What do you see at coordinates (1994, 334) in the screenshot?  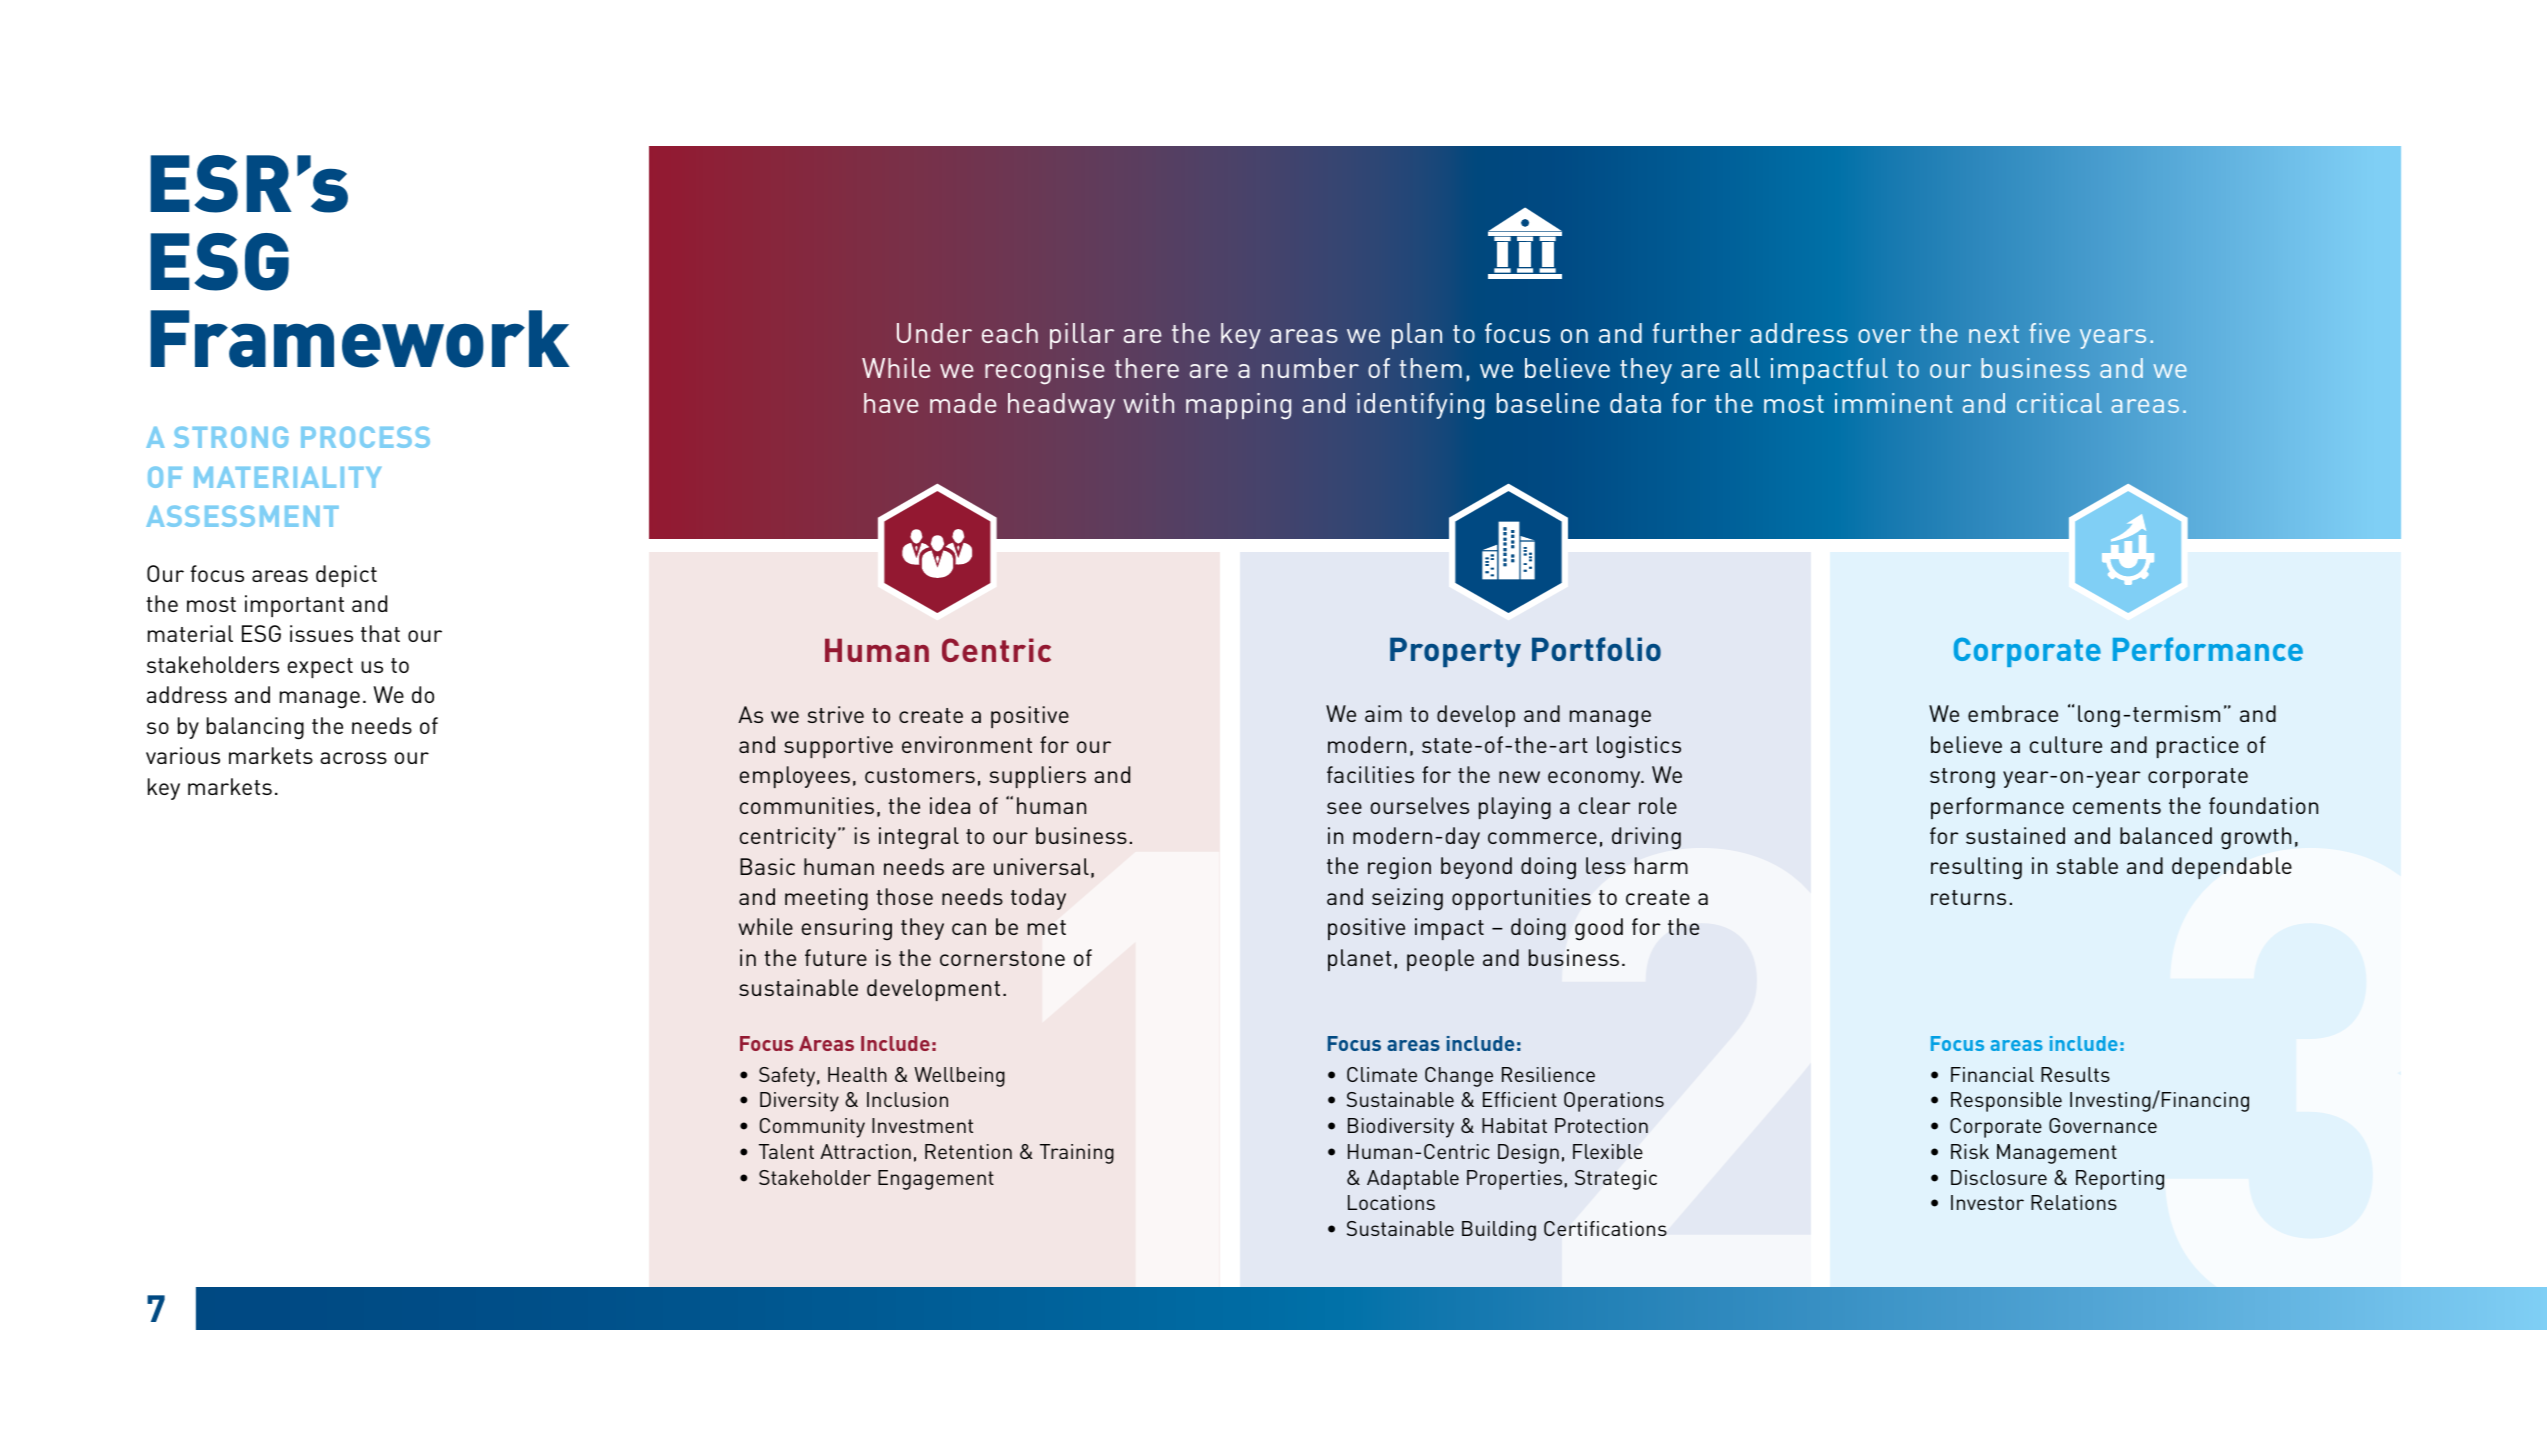 I see `next` at bounding box center [1994, 334].
